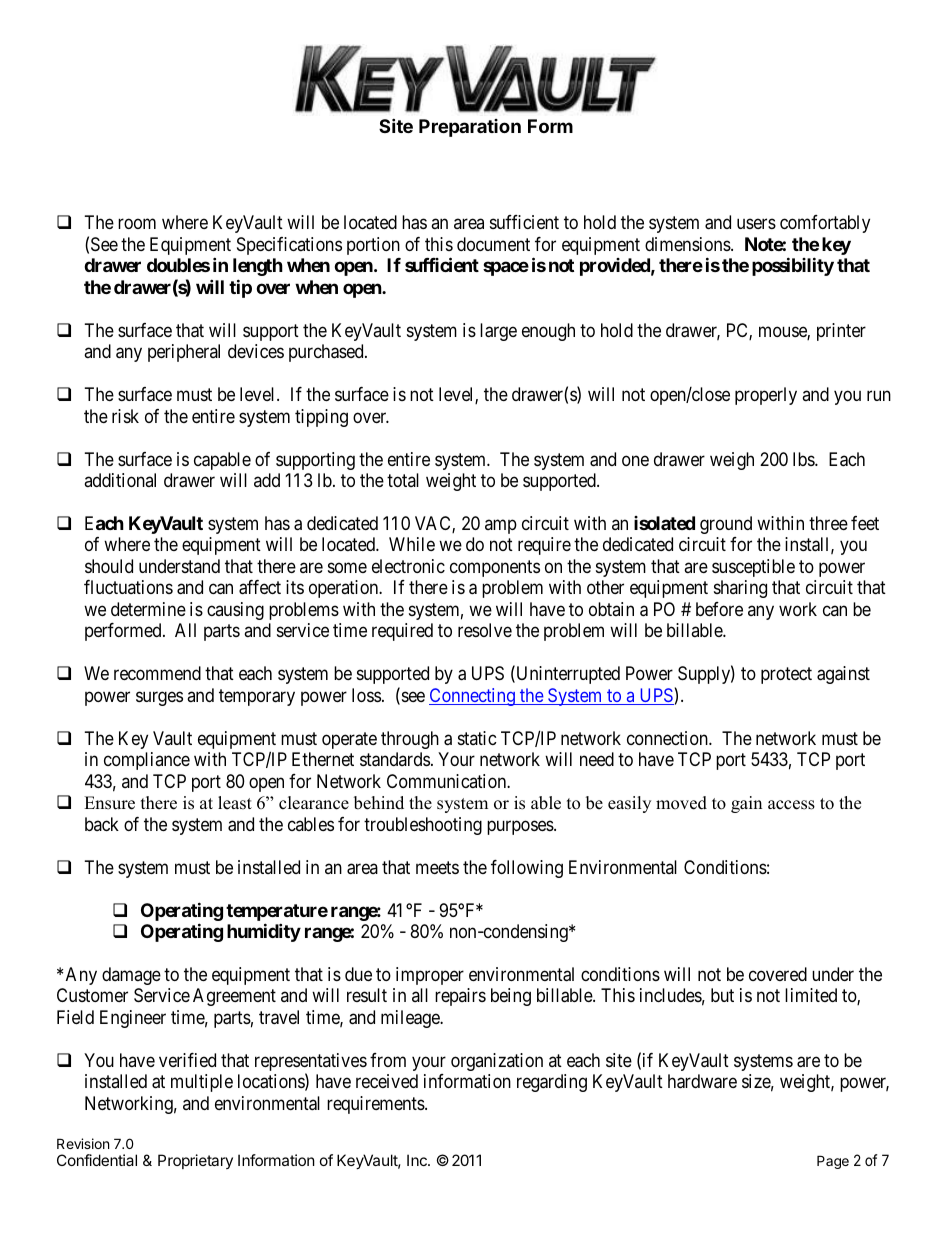 Image resolution: width=952 pixels, height=1233 pixels. I want to click on users, so click(756, 224).
